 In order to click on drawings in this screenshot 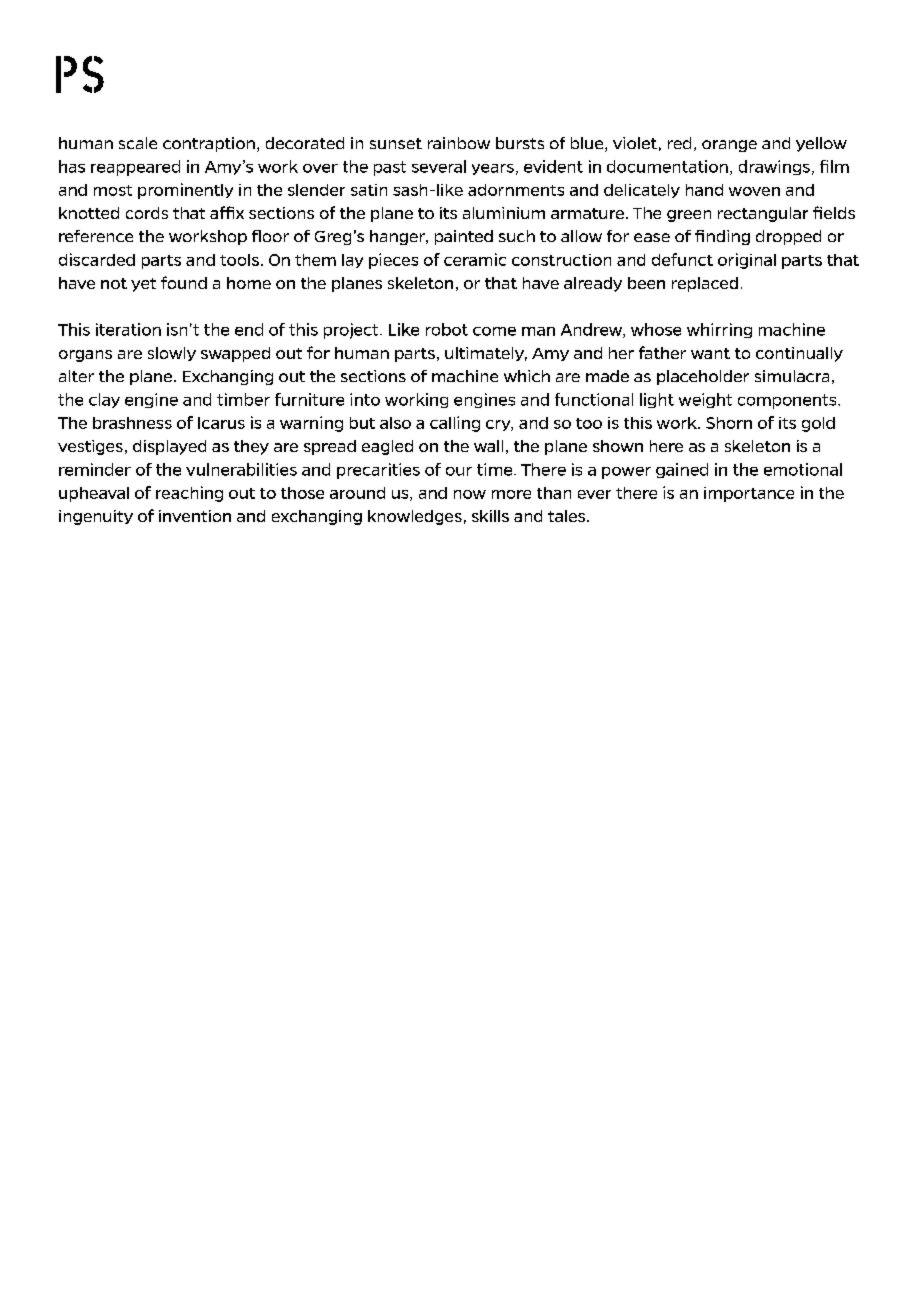, I will do `click(774, 167)`.
